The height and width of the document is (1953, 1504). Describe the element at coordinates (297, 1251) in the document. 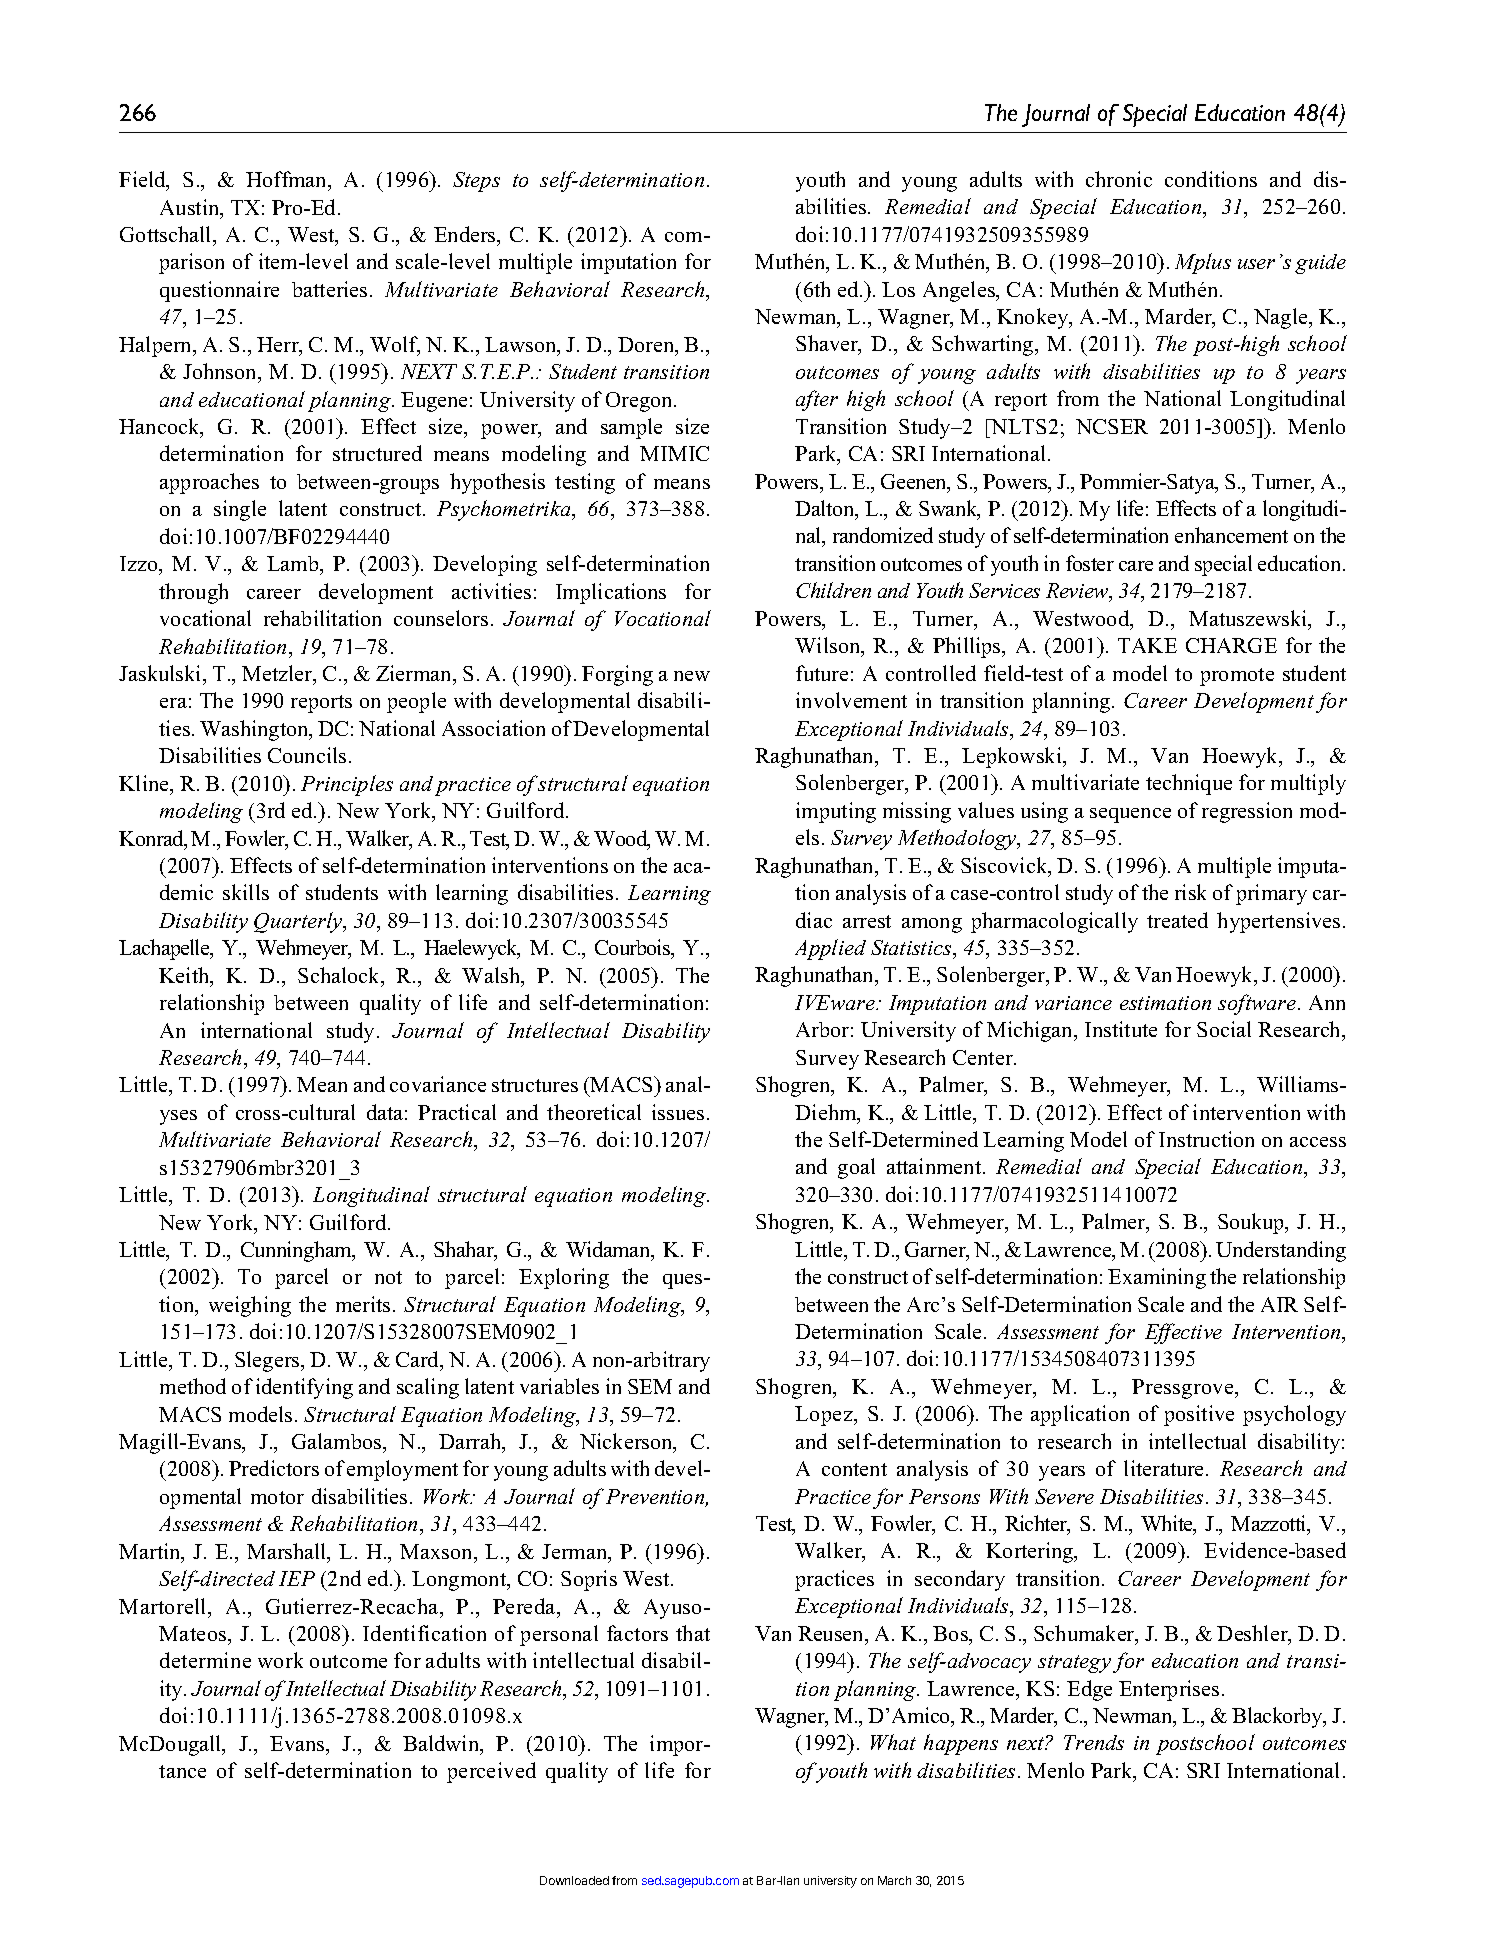

I see `Cunningham` at that location.
